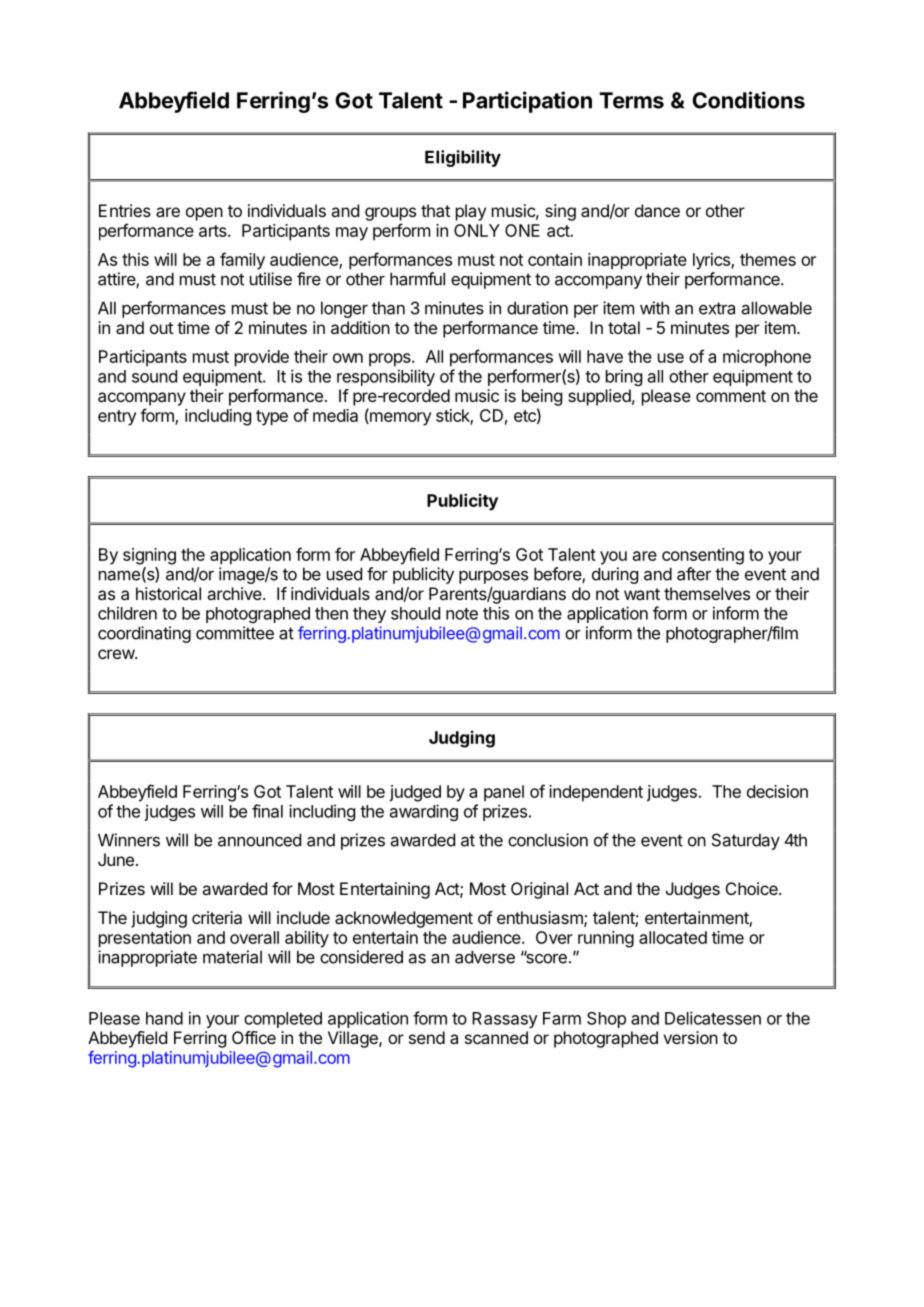 This screenshot has width=924, height=1307. I want to click on purposes, so click(493, 577).
